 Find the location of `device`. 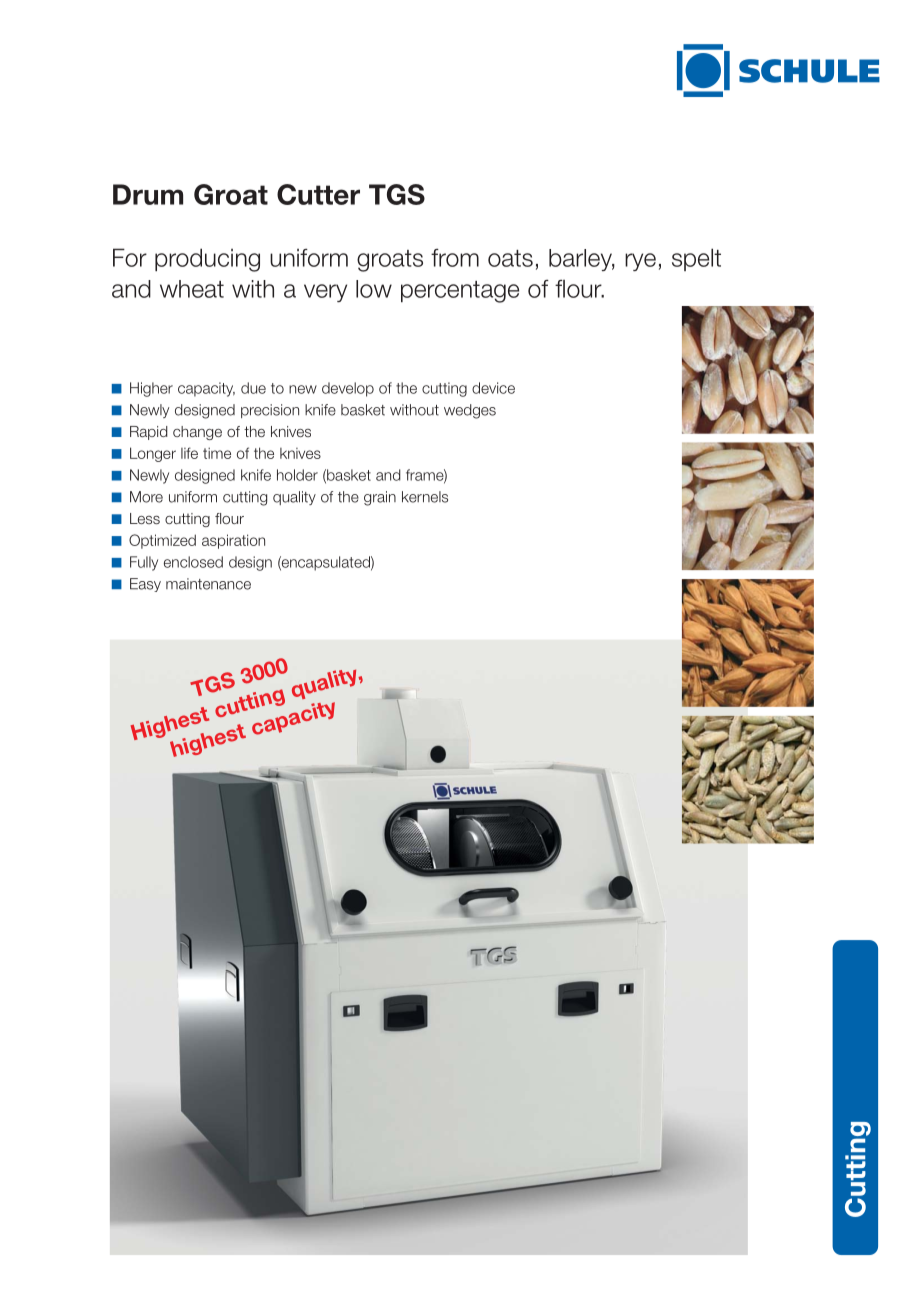

device is located at coordinates (493, 388).
